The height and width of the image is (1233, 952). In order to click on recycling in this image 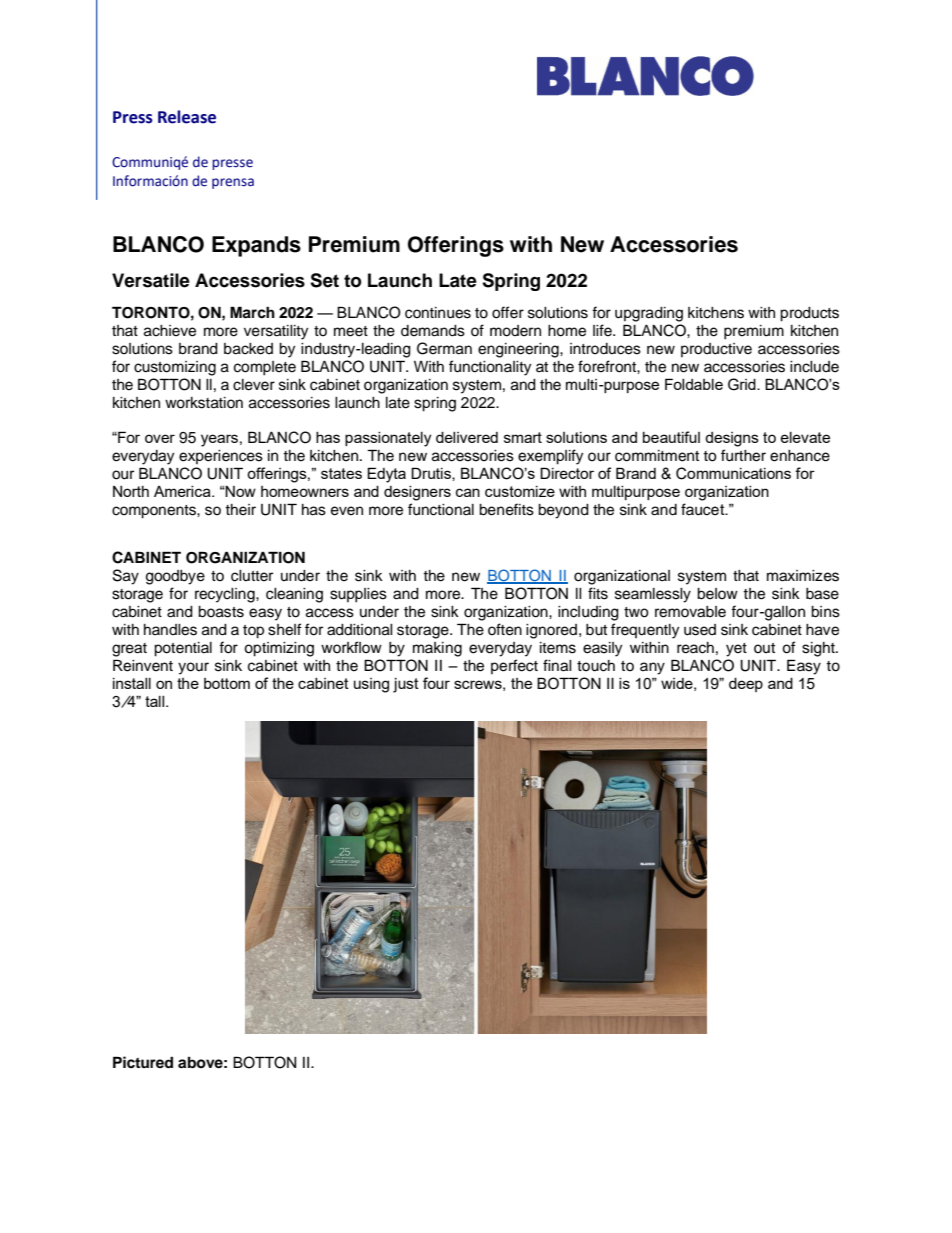, I will do `click(226, 595)`.
